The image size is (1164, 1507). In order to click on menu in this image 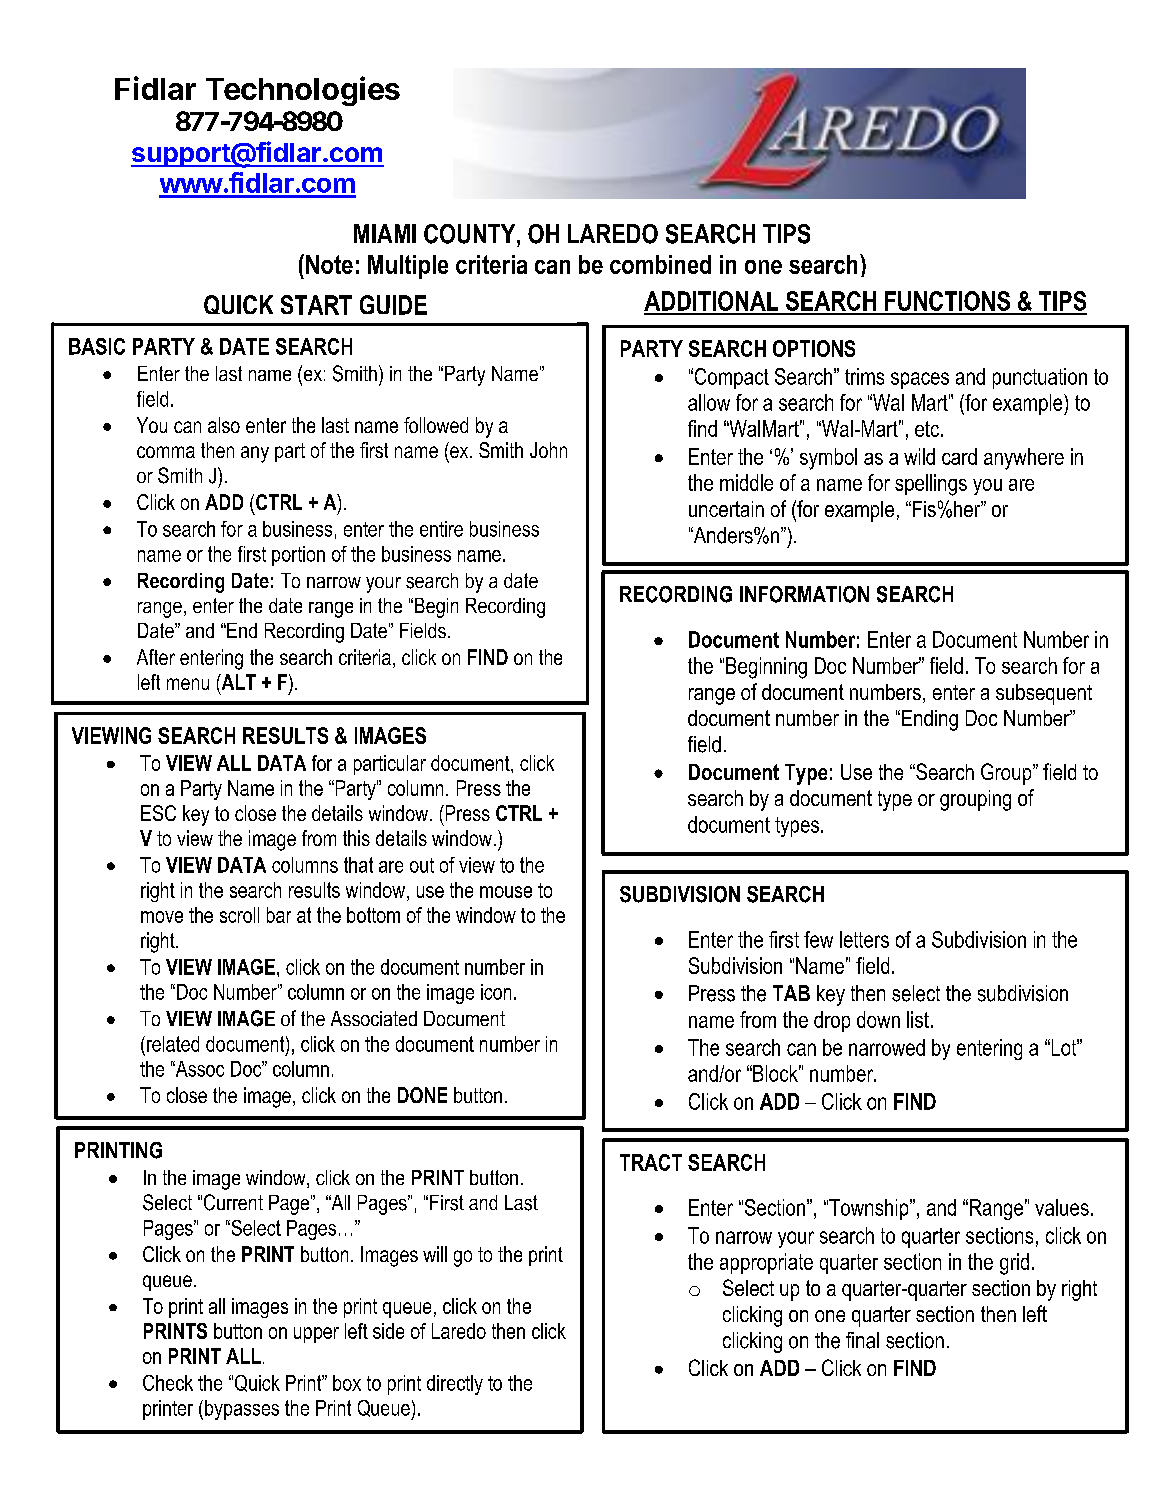, I will do `click(188, 684)`.
